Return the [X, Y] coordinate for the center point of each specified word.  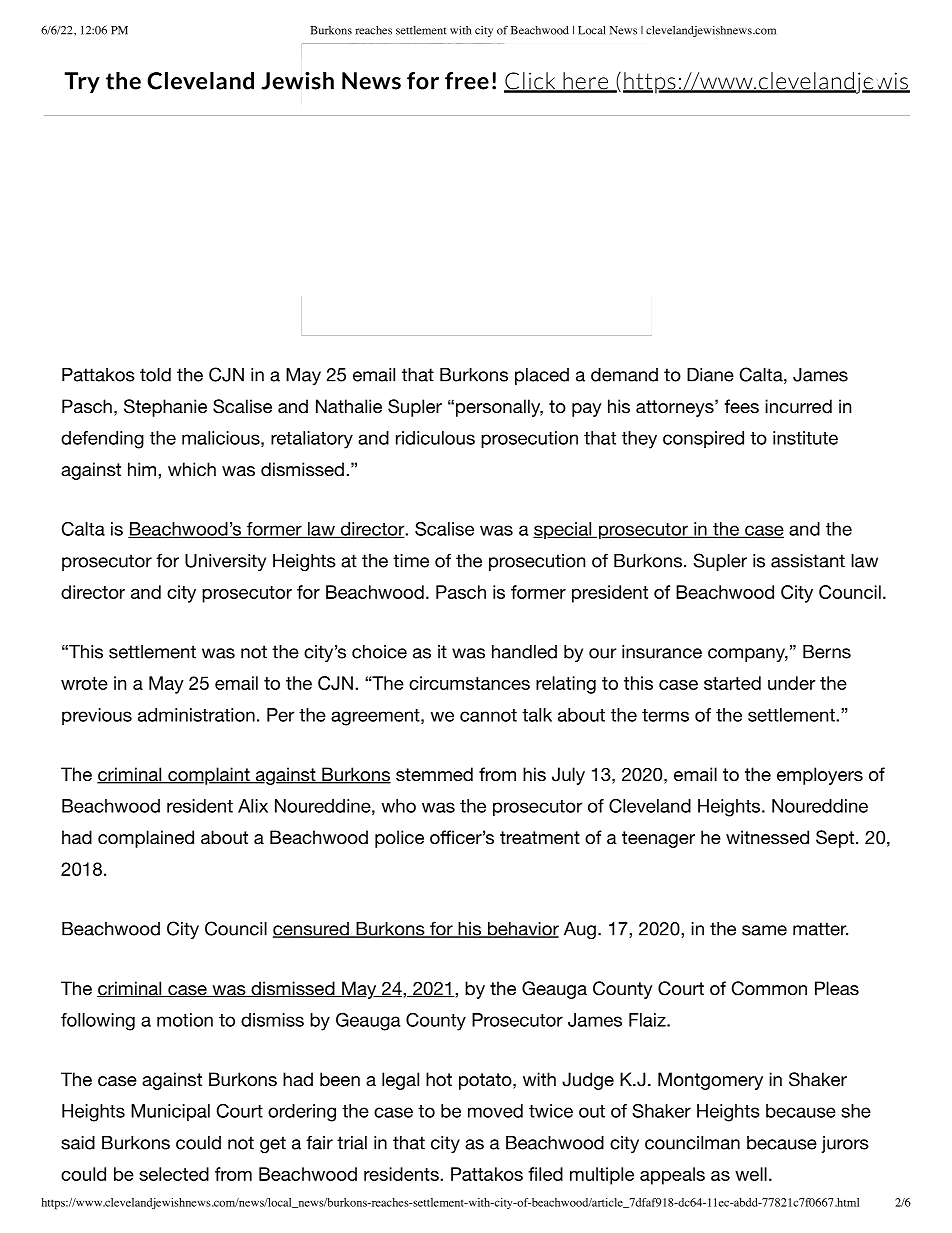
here [586, 82]
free [467, 81]
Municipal [170, 1112]
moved [495, 1111]
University [225, 562]
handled [524, 652]
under [792, 683]
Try [82, 82]
